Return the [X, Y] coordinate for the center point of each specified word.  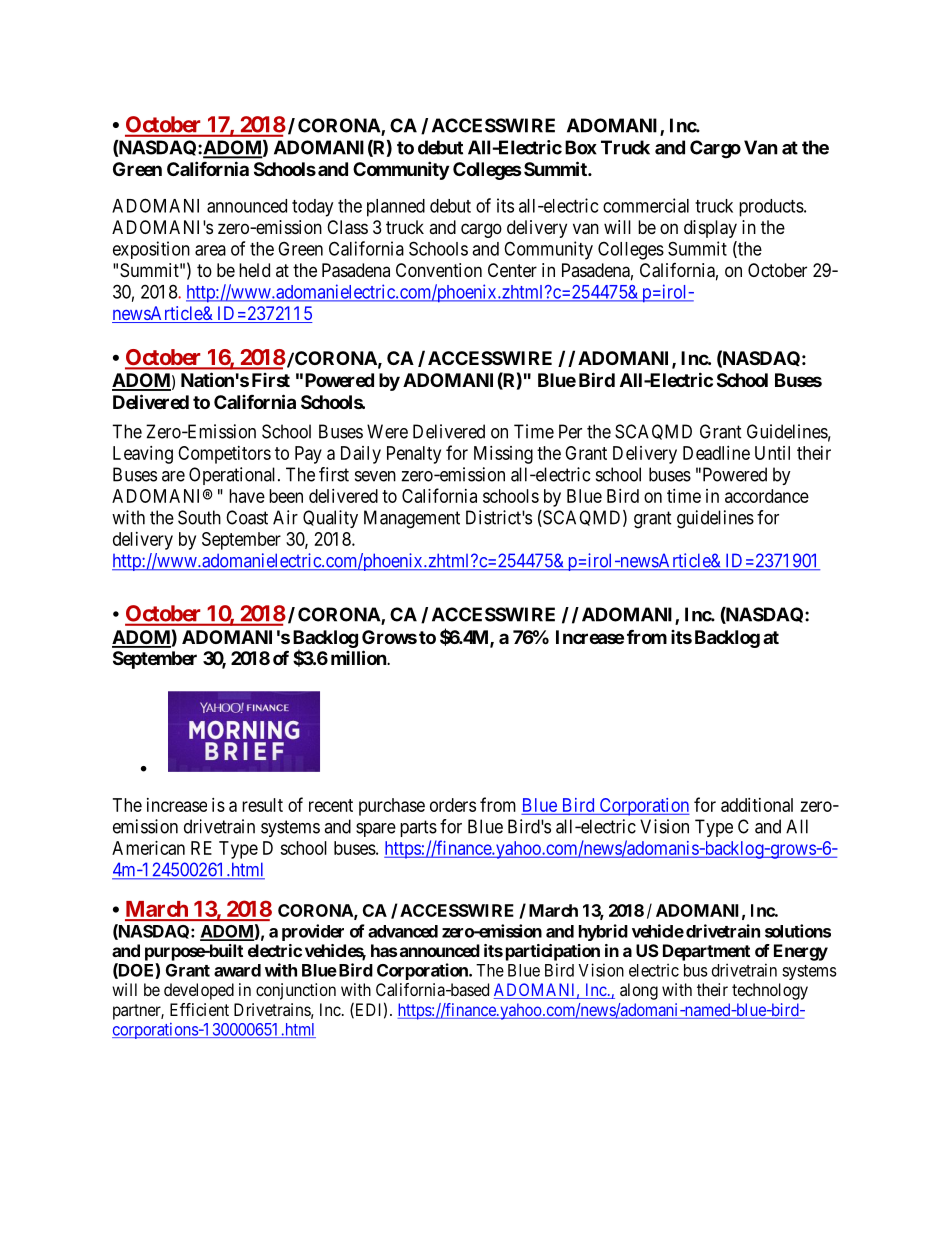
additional [757, 805]
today [312, 208]
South [199, 517]
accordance [767, 496]
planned [396, 208]
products [771, 208]
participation [553, 952]
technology [770, 991]
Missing [503, 455]
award [237, 970]
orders [453, 805]
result [262, 805]
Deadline [716, 453]
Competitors [224, 455]
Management [412, 519]
